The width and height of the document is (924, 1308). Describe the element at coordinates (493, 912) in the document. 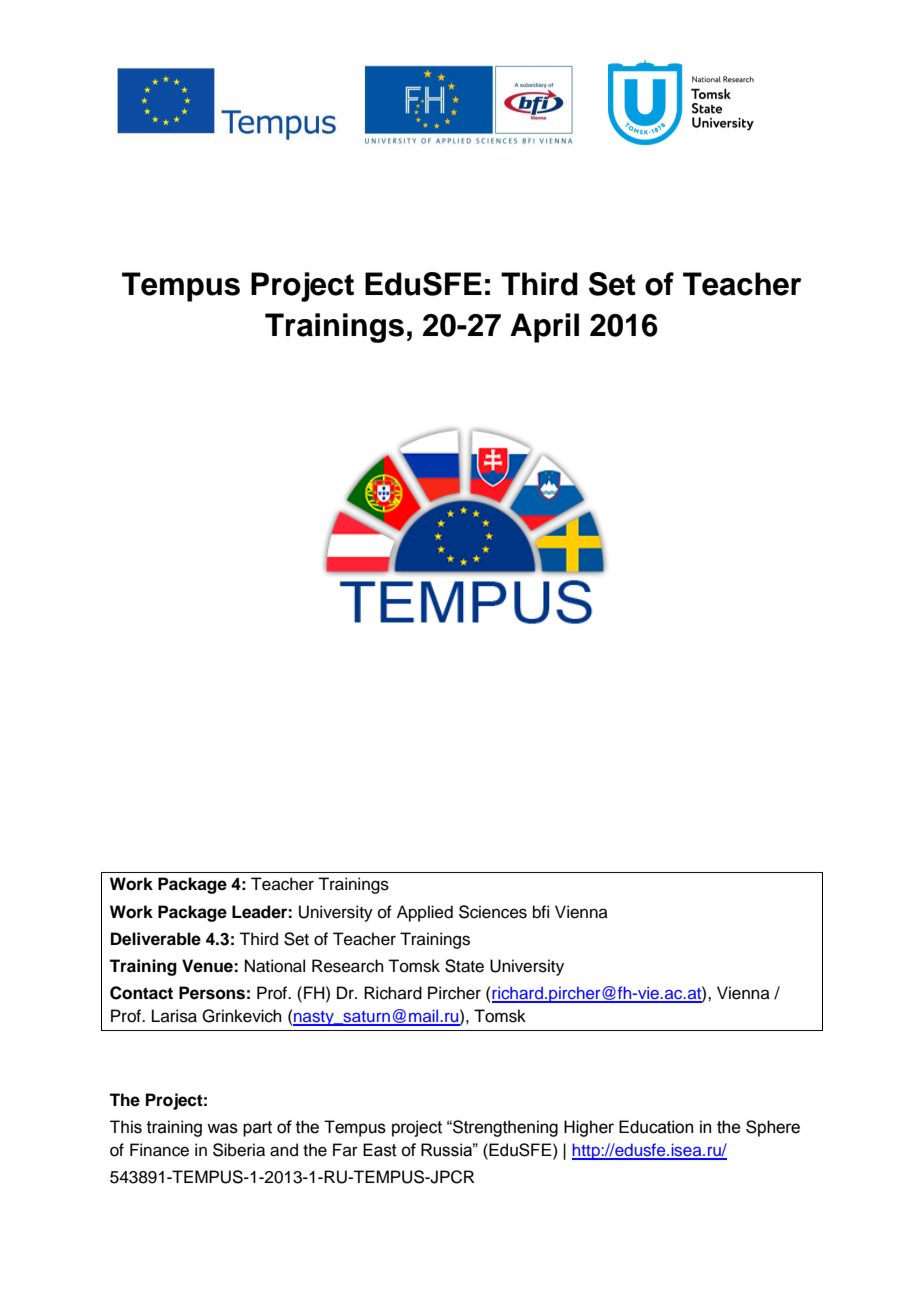

I see `Sciences` at that location.
